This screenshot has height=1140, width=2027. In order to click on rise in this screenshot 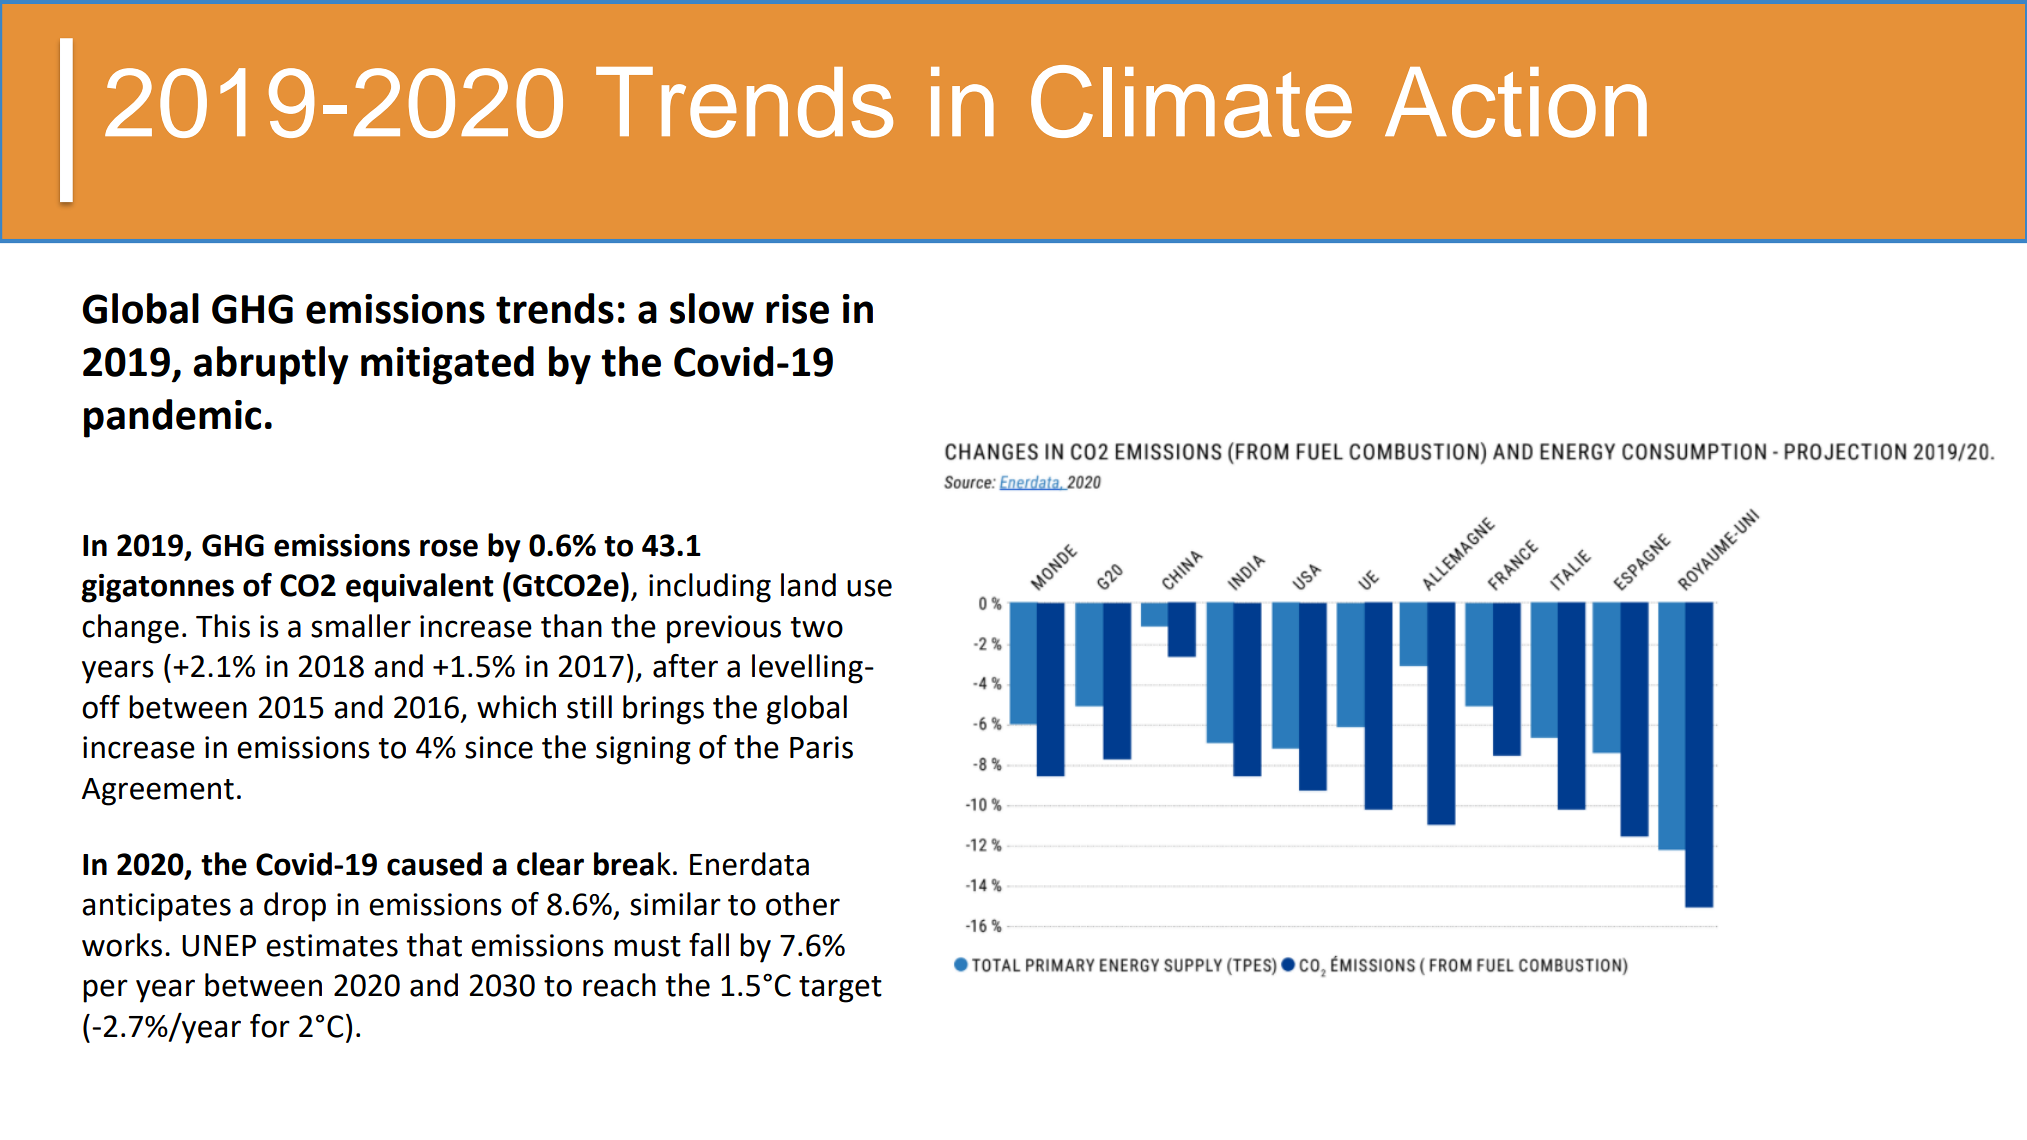, I will do `click(797, 309)`.
